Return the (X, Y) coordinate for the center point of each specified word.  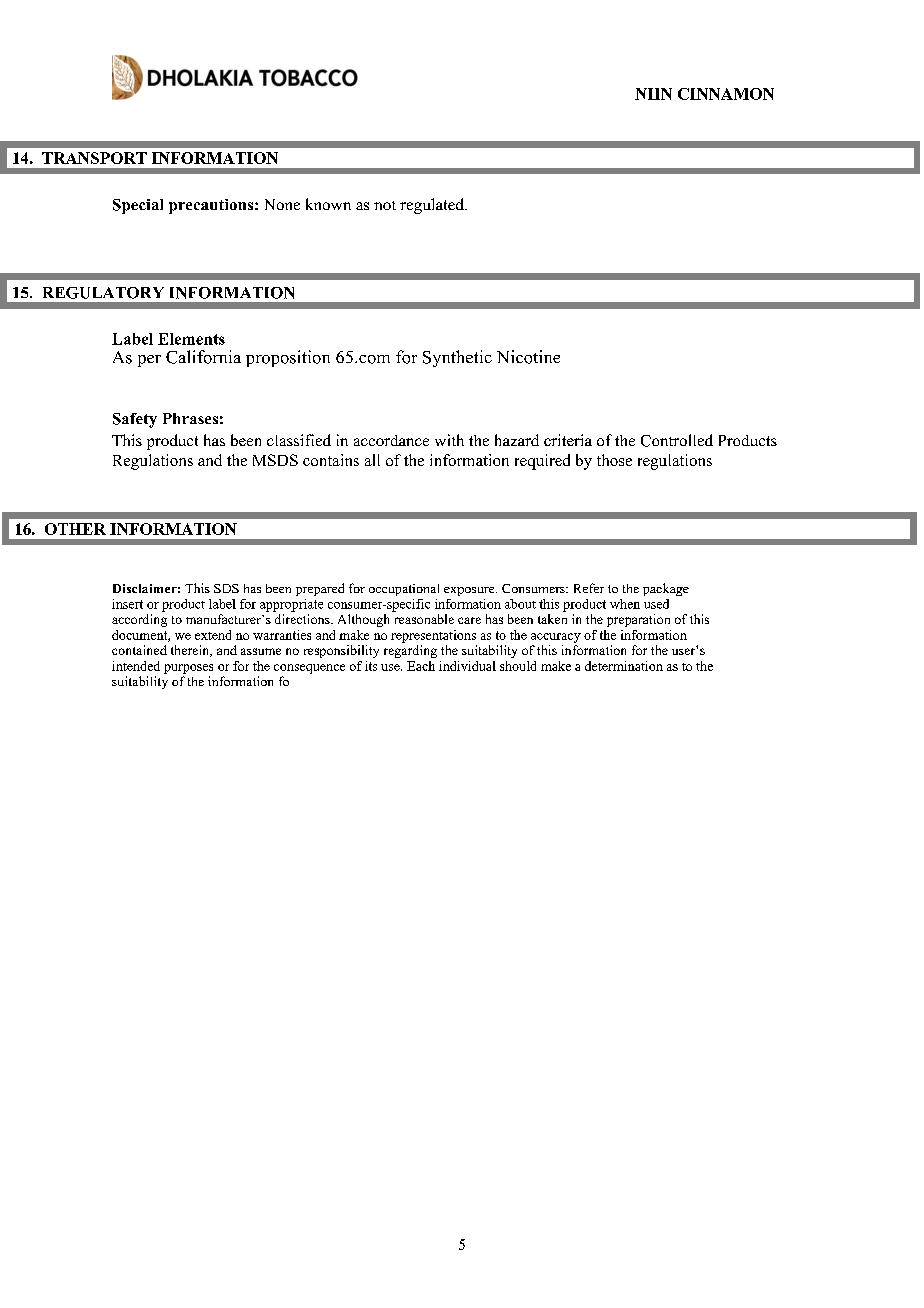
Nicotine (528, 357)
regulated (433, 206)
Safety (135, 420)
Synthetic (457, 358)
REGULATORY (103, 293)
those (614, 460)
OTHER (75, 529)
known (328, 204)
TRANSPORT (94, 158)
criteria (568, 440)
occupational (404, 590)
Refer (589, 588)
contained (139, 650)
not (385, 205)
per (149, 361)
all (372, 460)
